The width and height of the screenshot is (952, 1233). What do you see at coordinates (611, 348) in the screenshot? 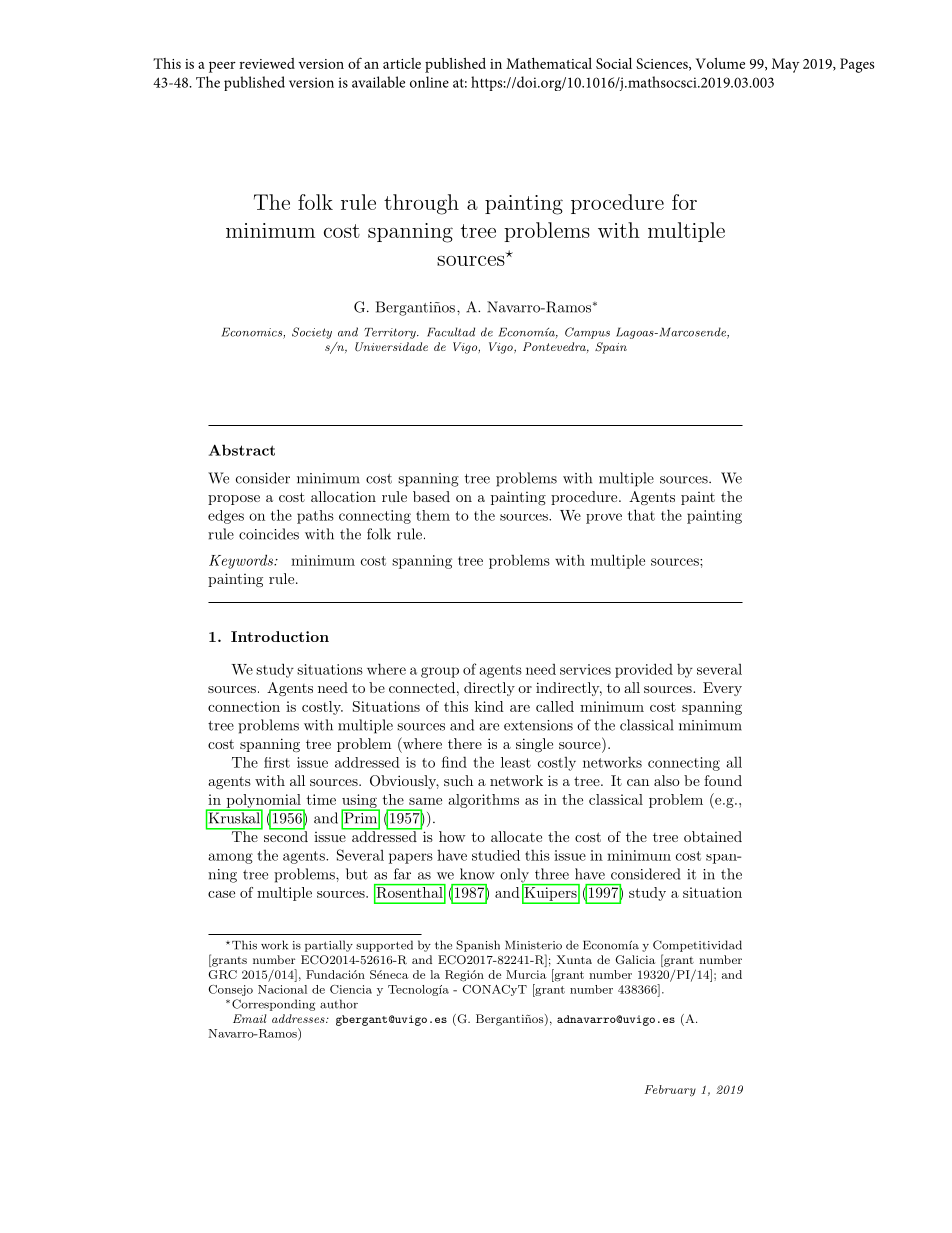
I see `Spain` at bounding box center [611, 348].
